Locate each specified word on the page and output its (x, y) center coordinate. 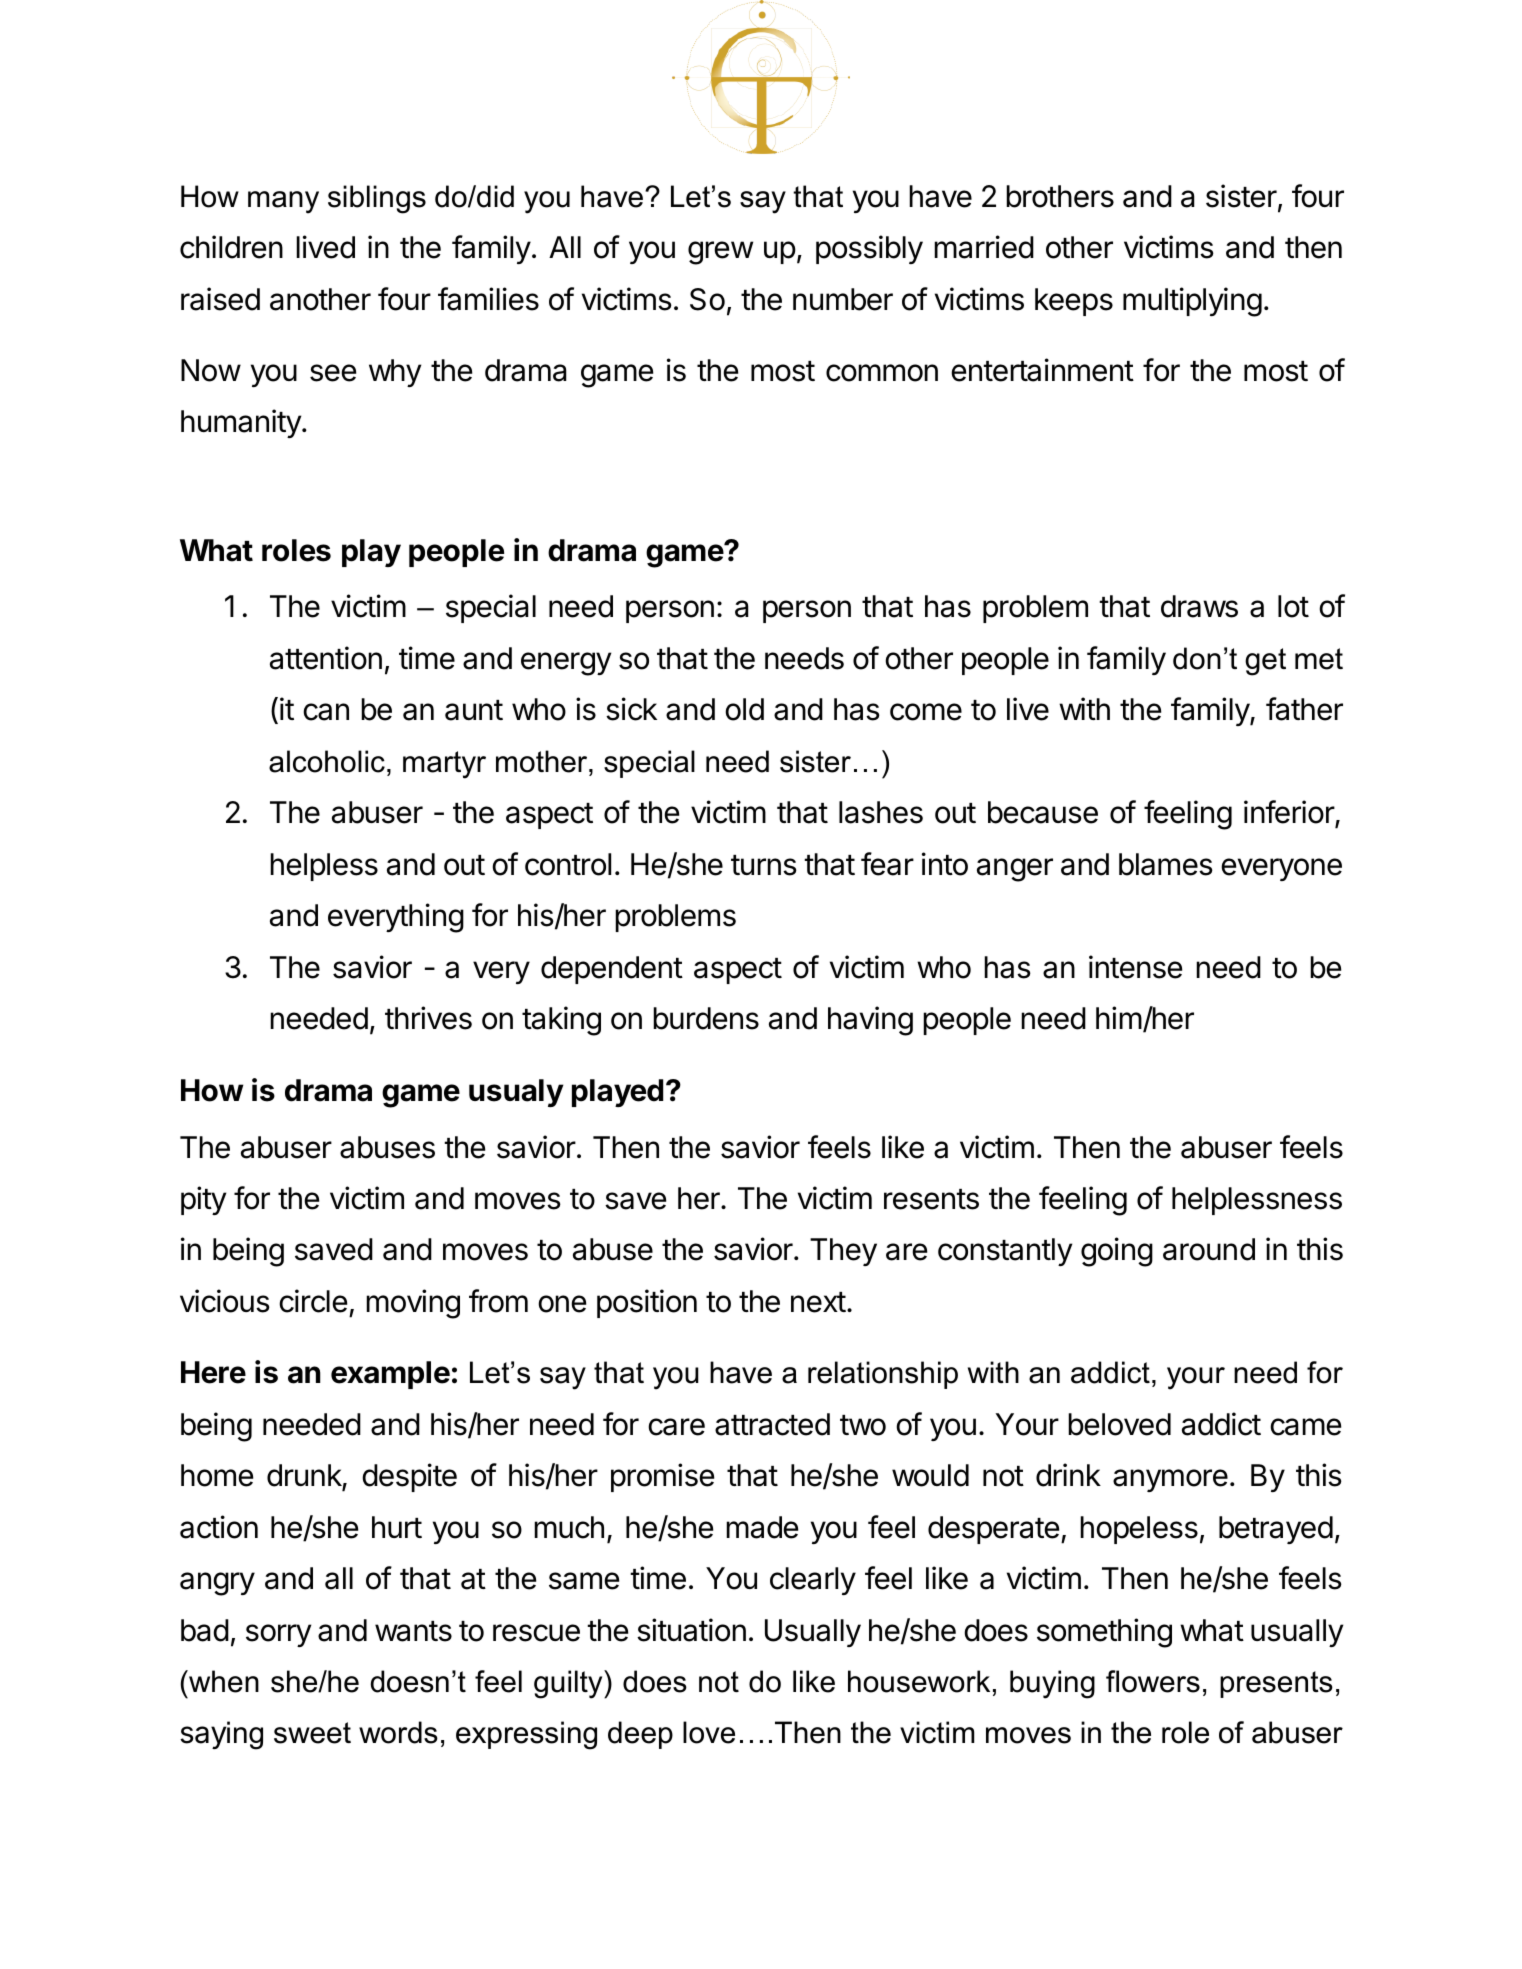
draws (1199, 606)
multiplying (1192, 302)
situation (691, 1630)
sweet (312, 1733)
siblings (377, 199)
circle (313, 1301)
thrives (428, 1018)
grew (720, 253)
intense (1135, 967)
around (1209, 1249)
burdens (706, 1018)
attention (326, 658)
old (744, 709)
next (818, 1302)
